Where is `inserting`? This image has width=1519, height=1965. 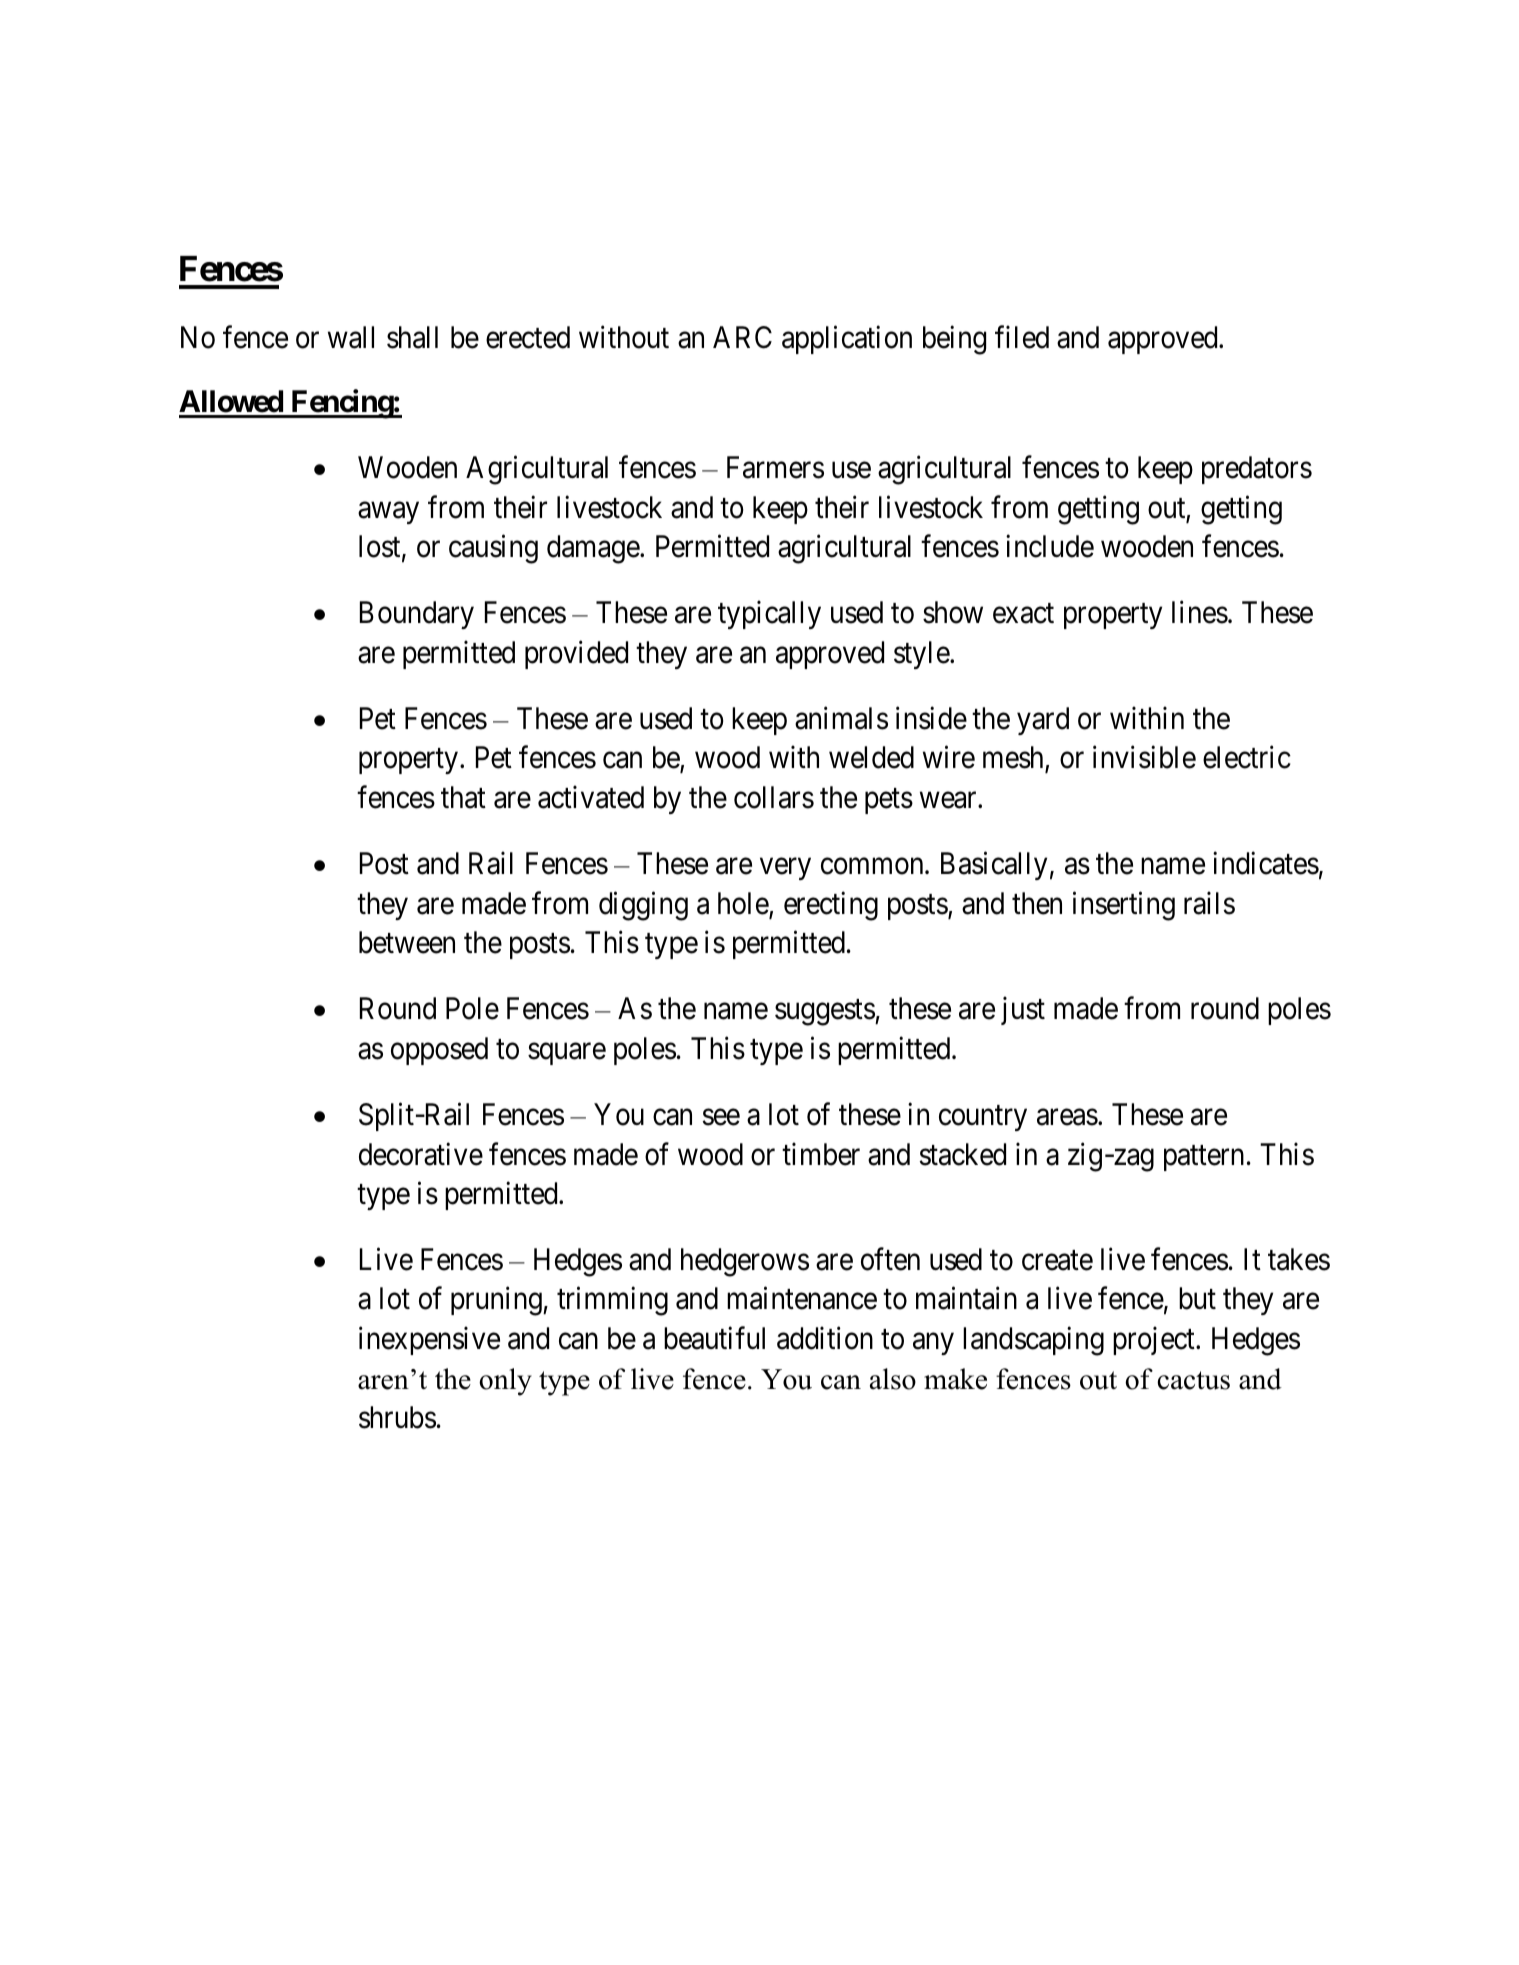
inserting is located at coordinates (1124, 906).
